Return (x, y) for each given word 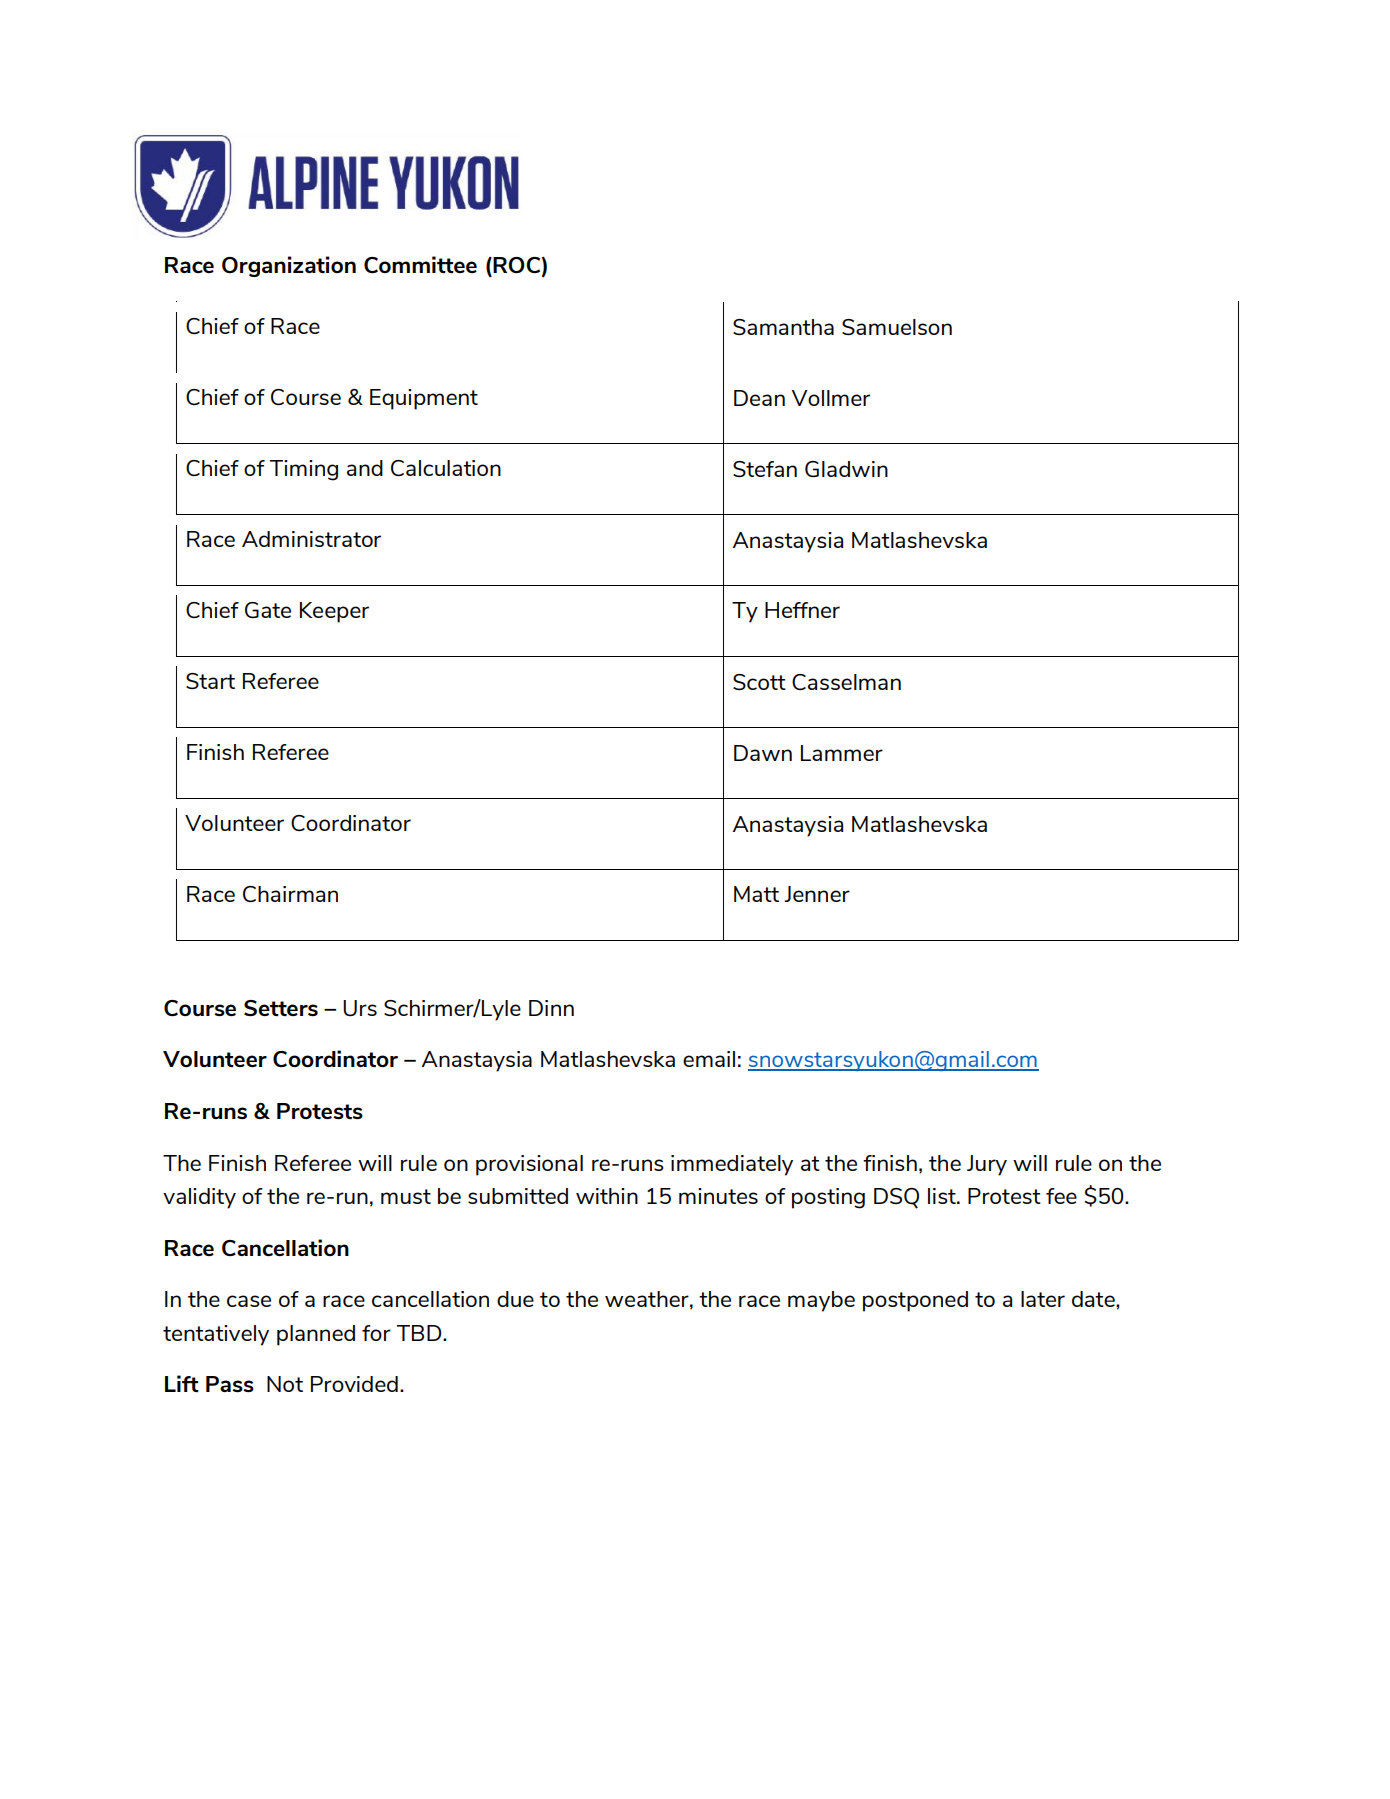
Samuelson (897, 327)
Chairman (290, 894)
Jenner (817, 894)
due (515, 1299)
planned (316, 1335)
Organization (289, 266)
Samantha (783, 327)
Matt (756, 894)
